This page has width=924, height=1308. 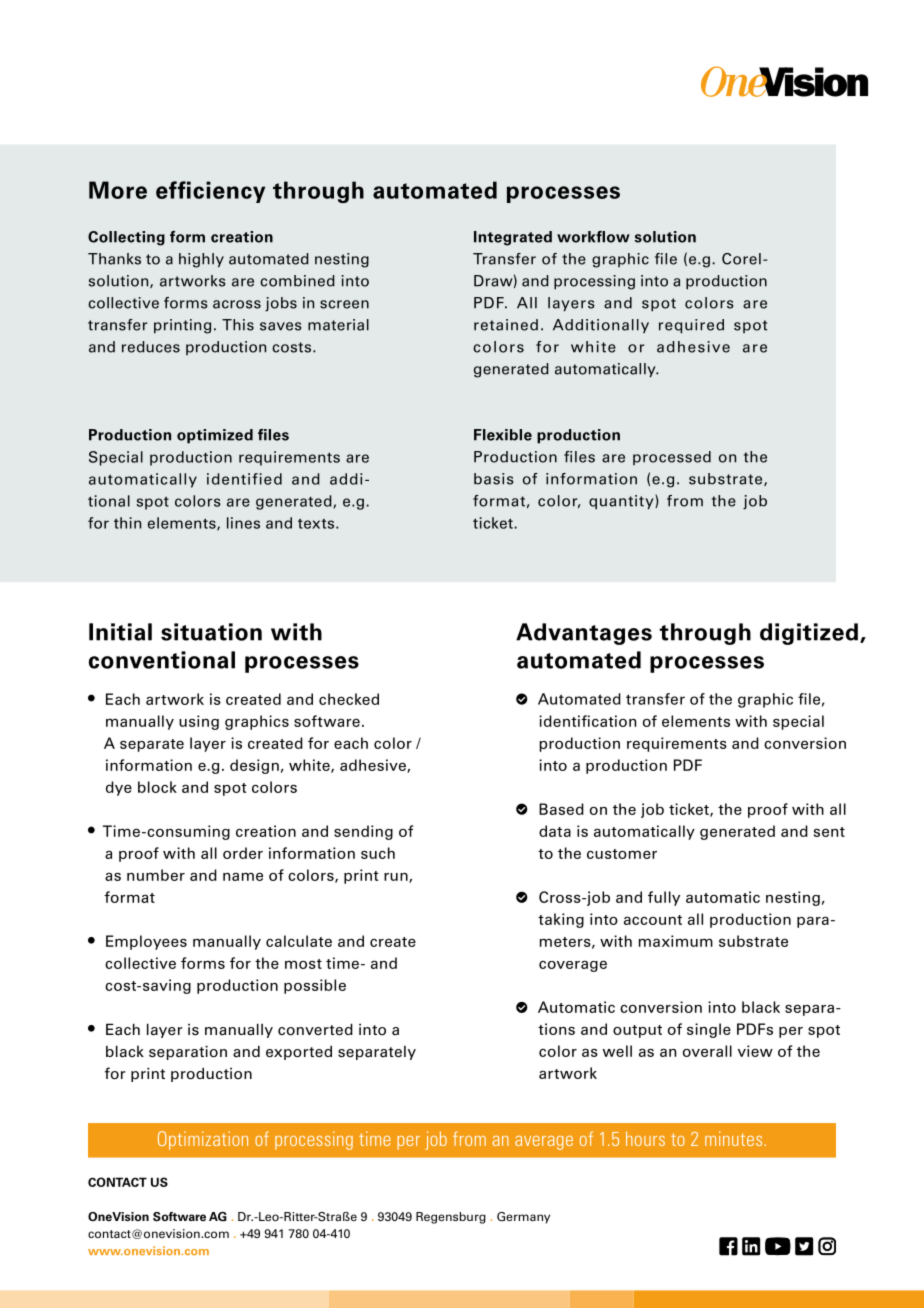 I want to click on processed, so click(x=672, y=458).
